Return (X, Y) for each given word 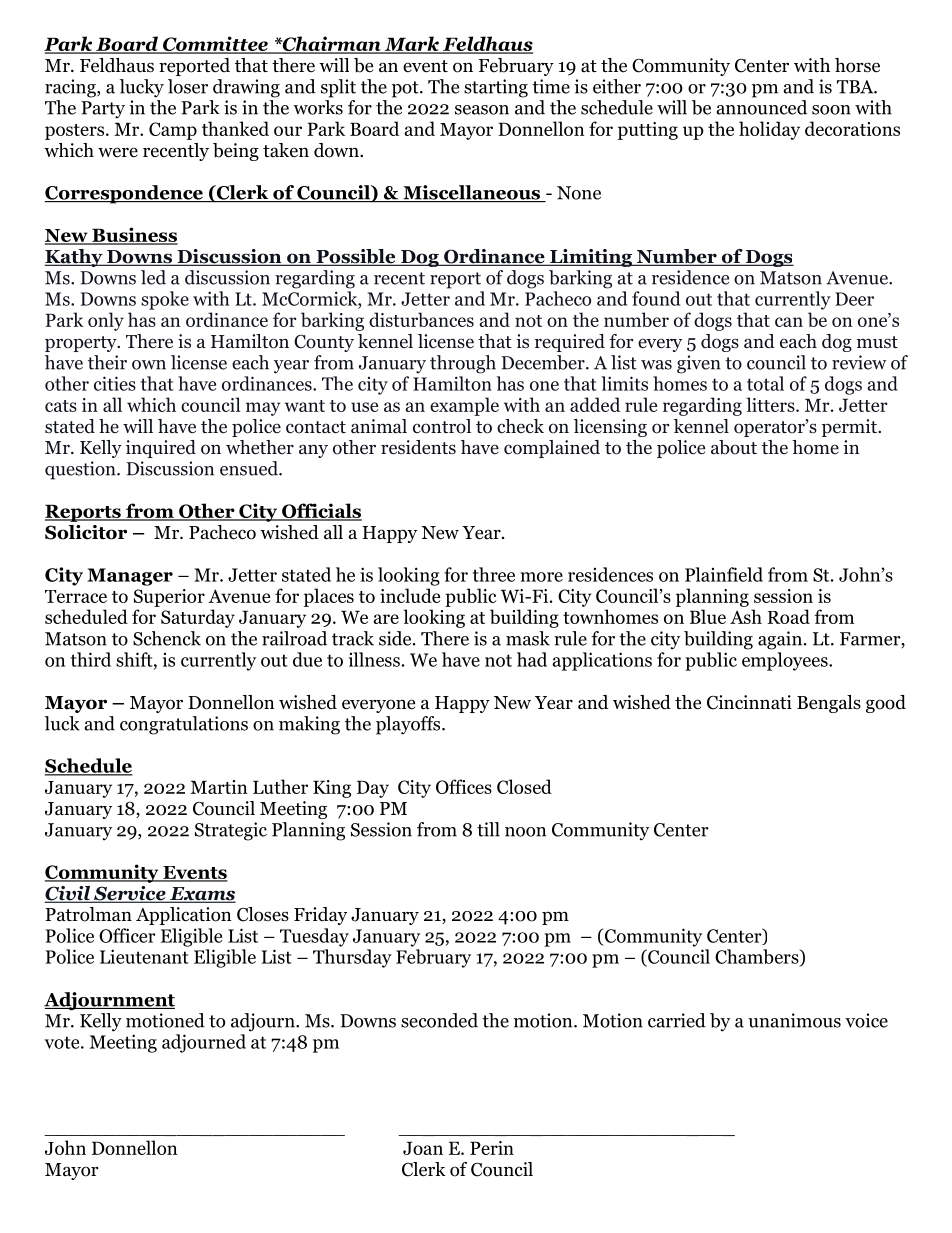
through (463, 364)
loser (188, 86)
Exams (202, 895)
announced (761, 107)
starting (496, 88)
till (488, 829)
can (789, 322)
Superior (169, 598)
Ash (746, 616)
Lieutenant (144, 956)
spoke (165, 300)
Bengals (829, 704)
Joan (423, 1148)
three (494, 574)
